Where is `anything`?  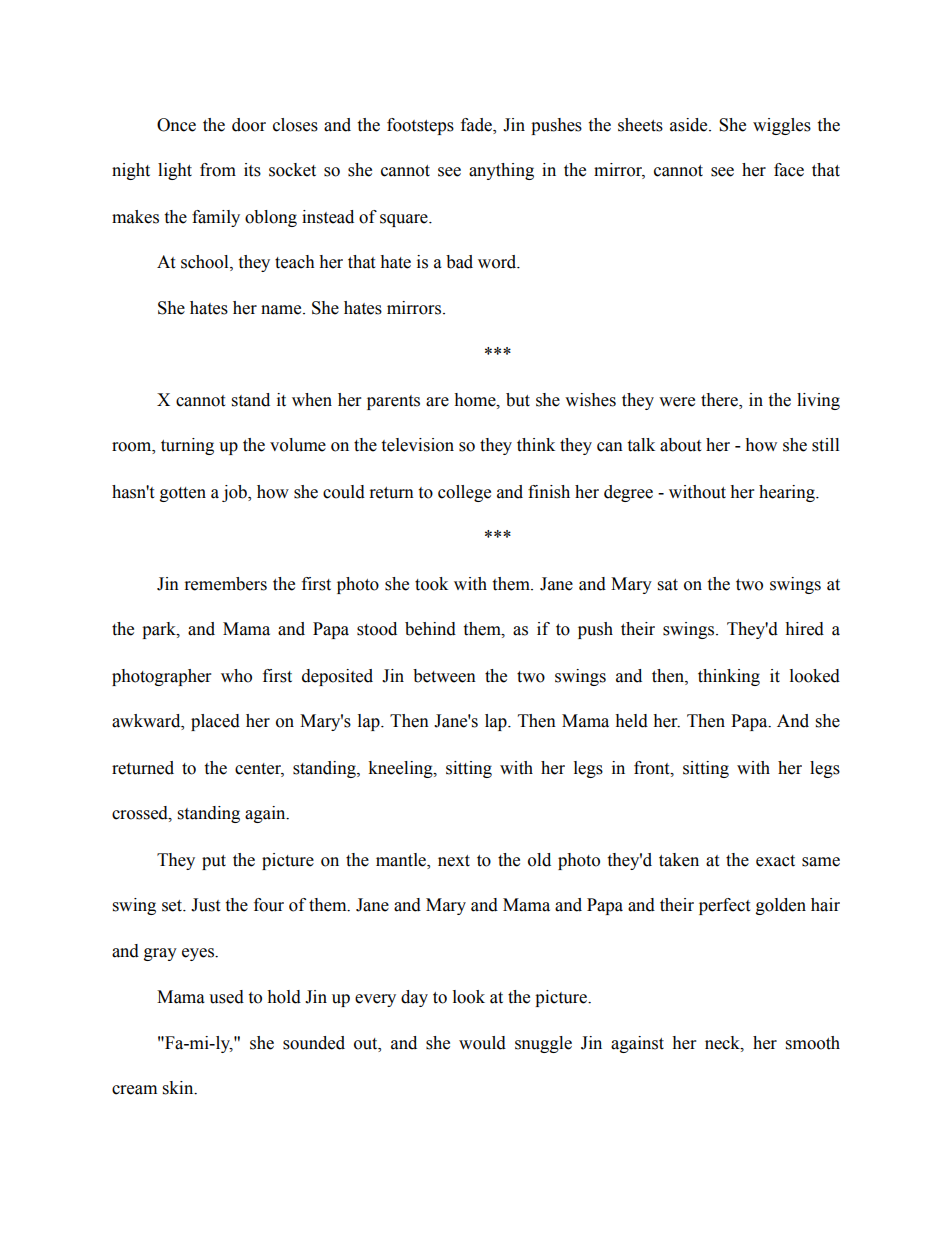 anything is located at coordinates (501, 171).
